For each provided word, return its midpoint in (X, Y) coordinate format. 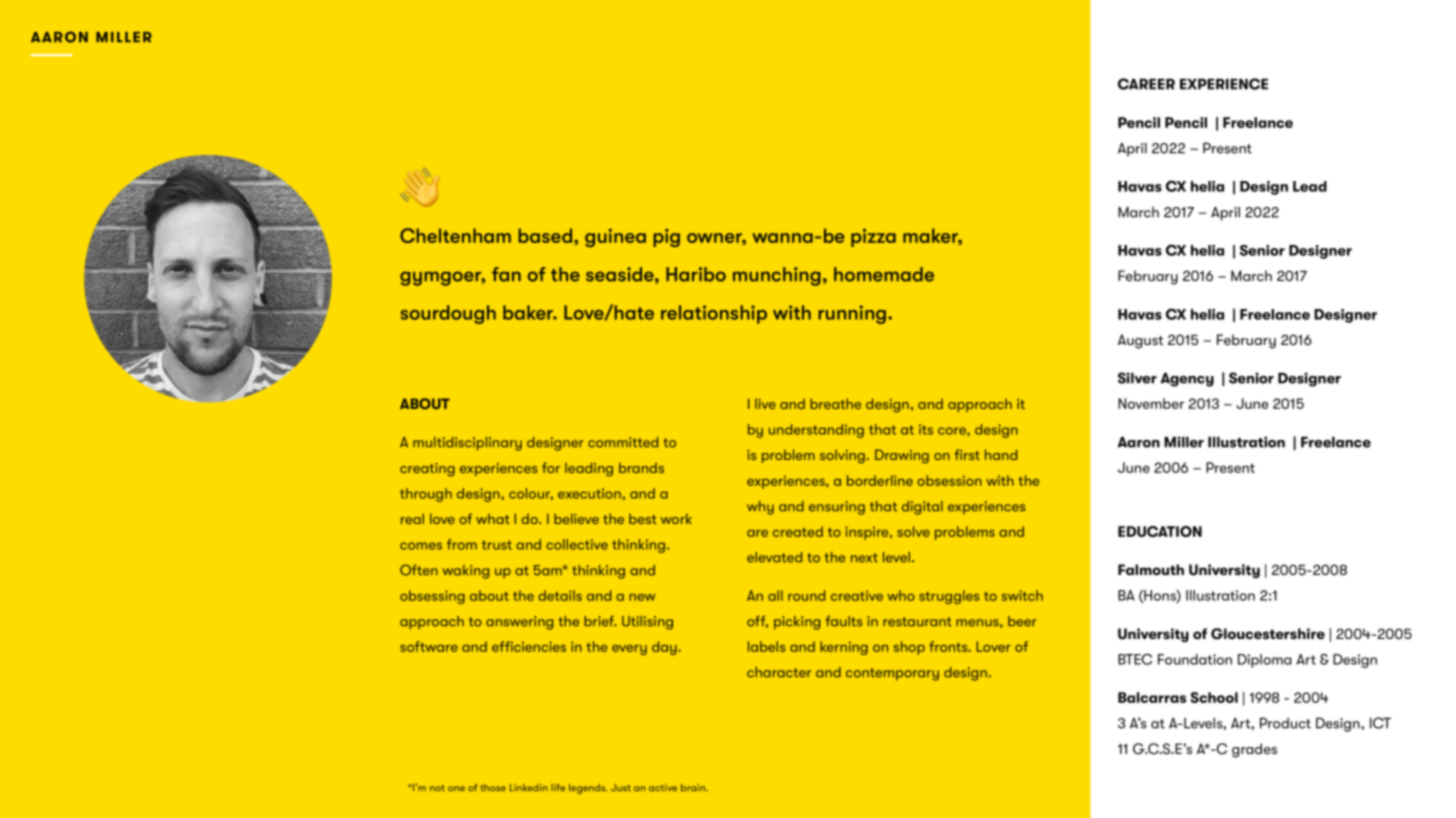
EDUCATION (1160, 531)
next (864, 558)
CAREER (1146, 84)
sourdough (448, 314)
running (852, 314)
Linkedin (528, 788)
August (1140, 341)
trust (497, 545)
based (545, 235)
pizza (873, 238)
